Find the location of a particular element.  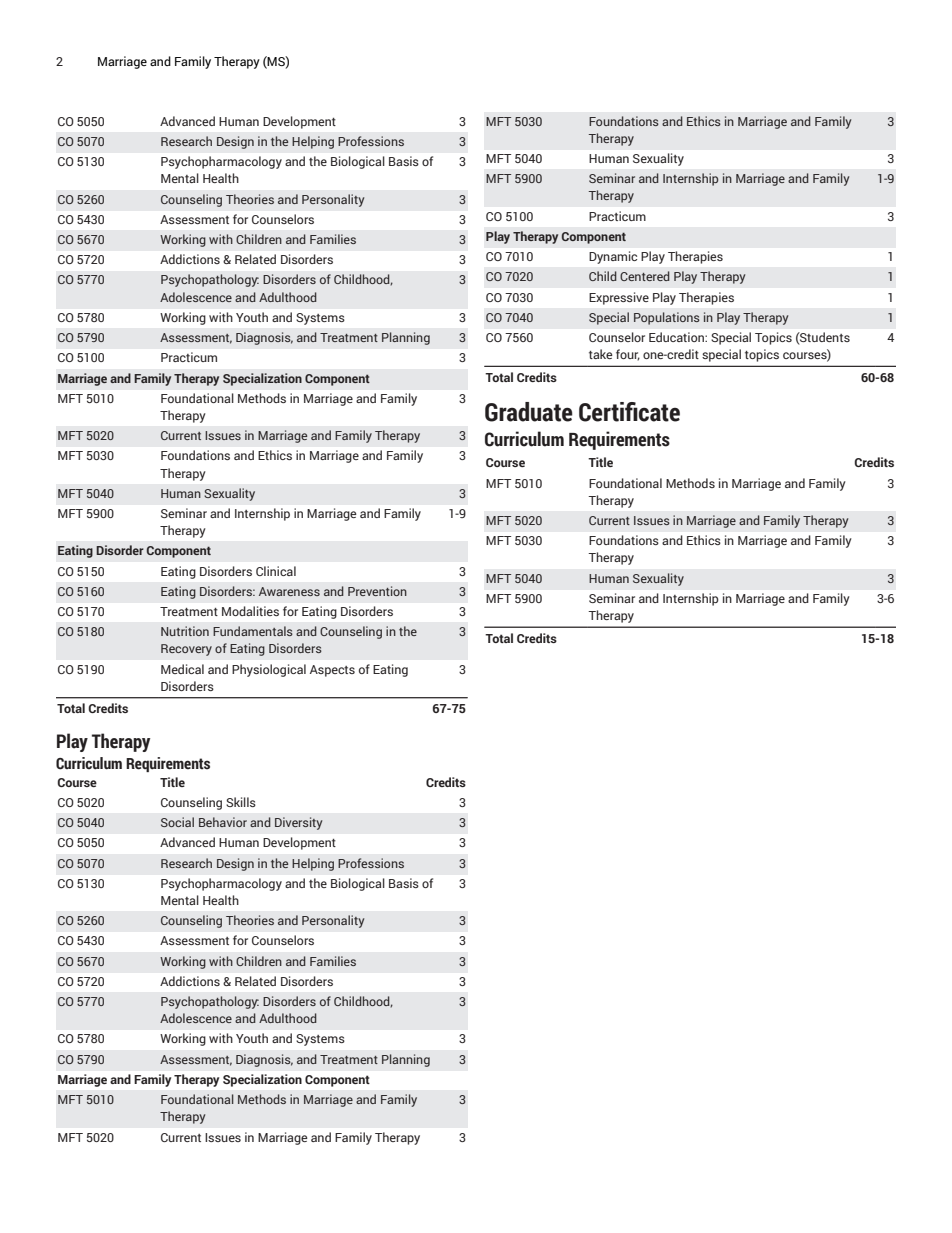

Physiological is located at coordinates (269, 670).
